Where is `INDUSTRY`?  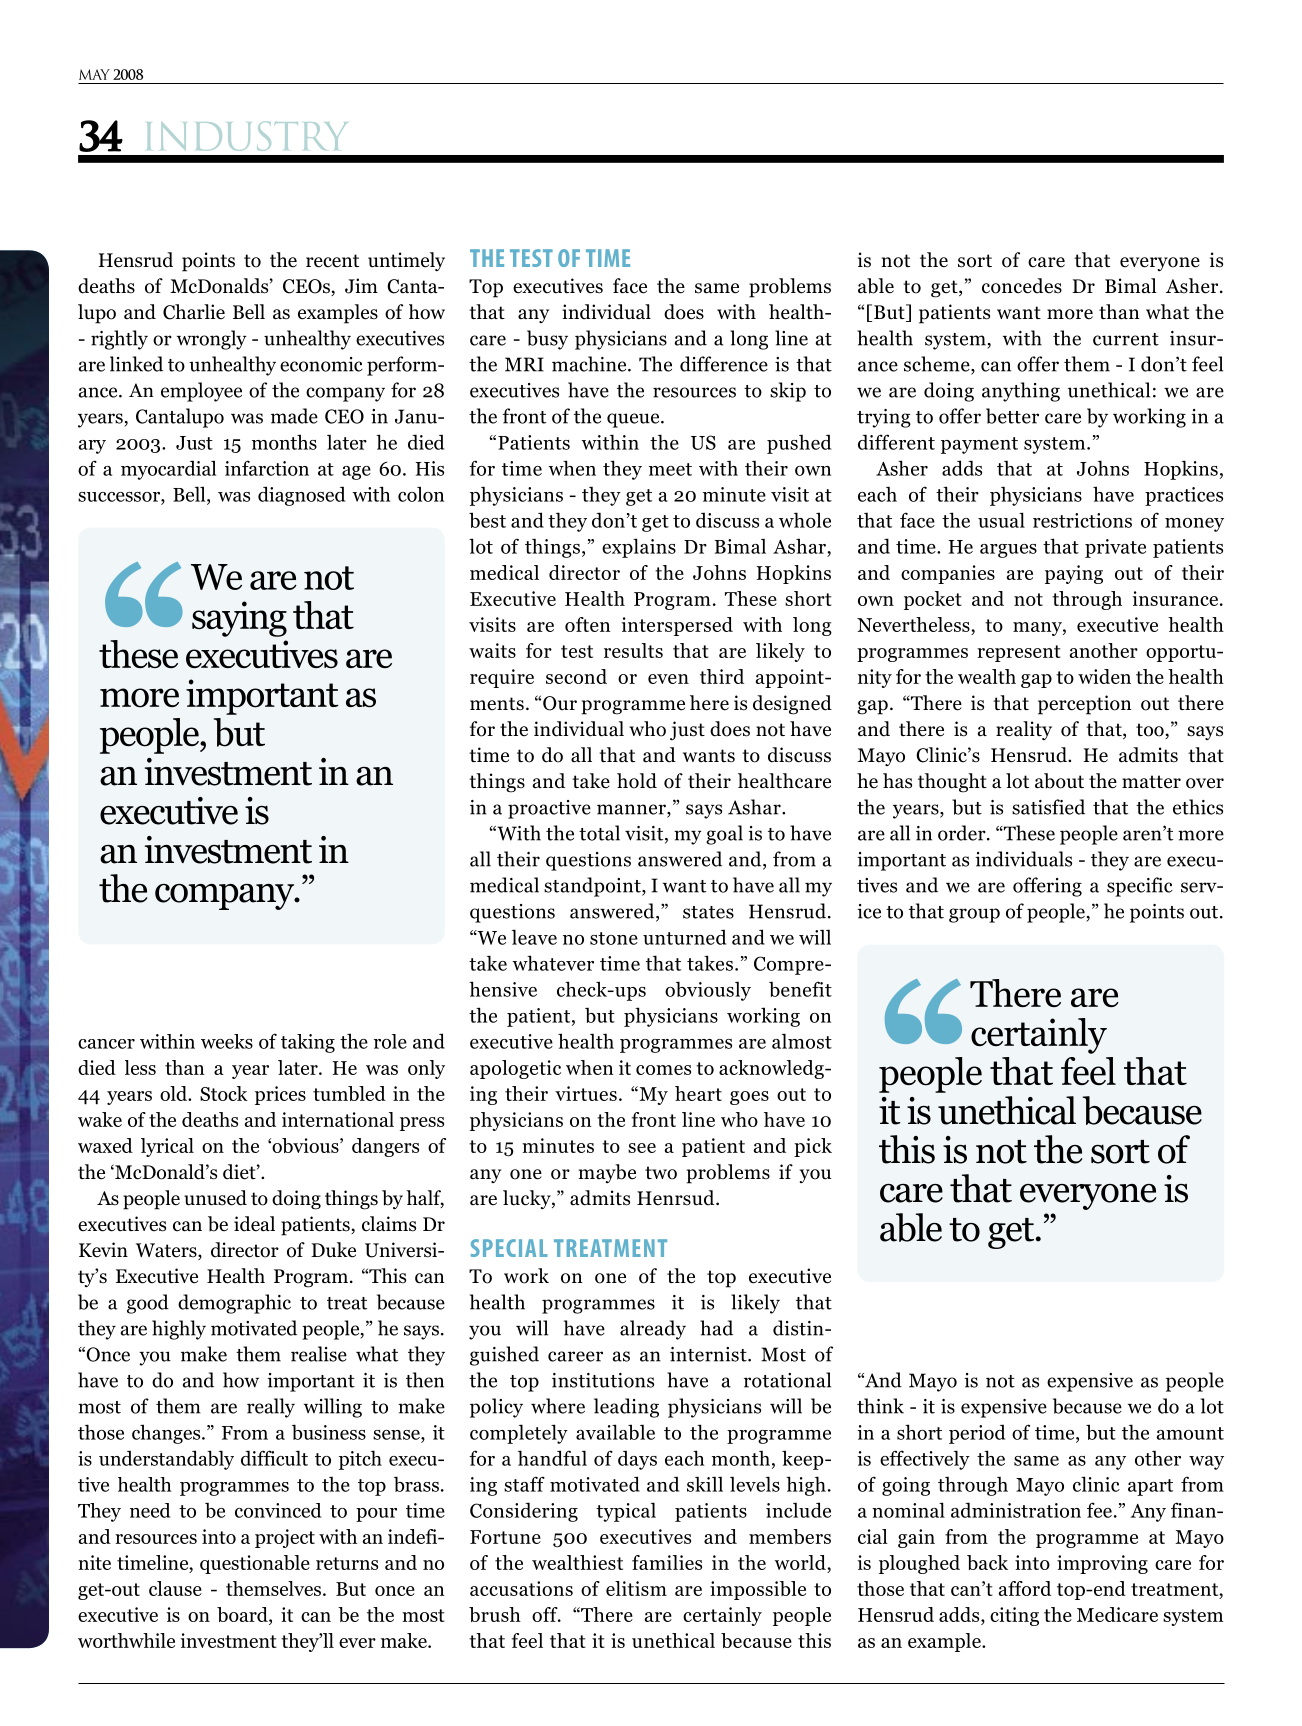
INDUSTRY is located at coordinates (247, 136).
